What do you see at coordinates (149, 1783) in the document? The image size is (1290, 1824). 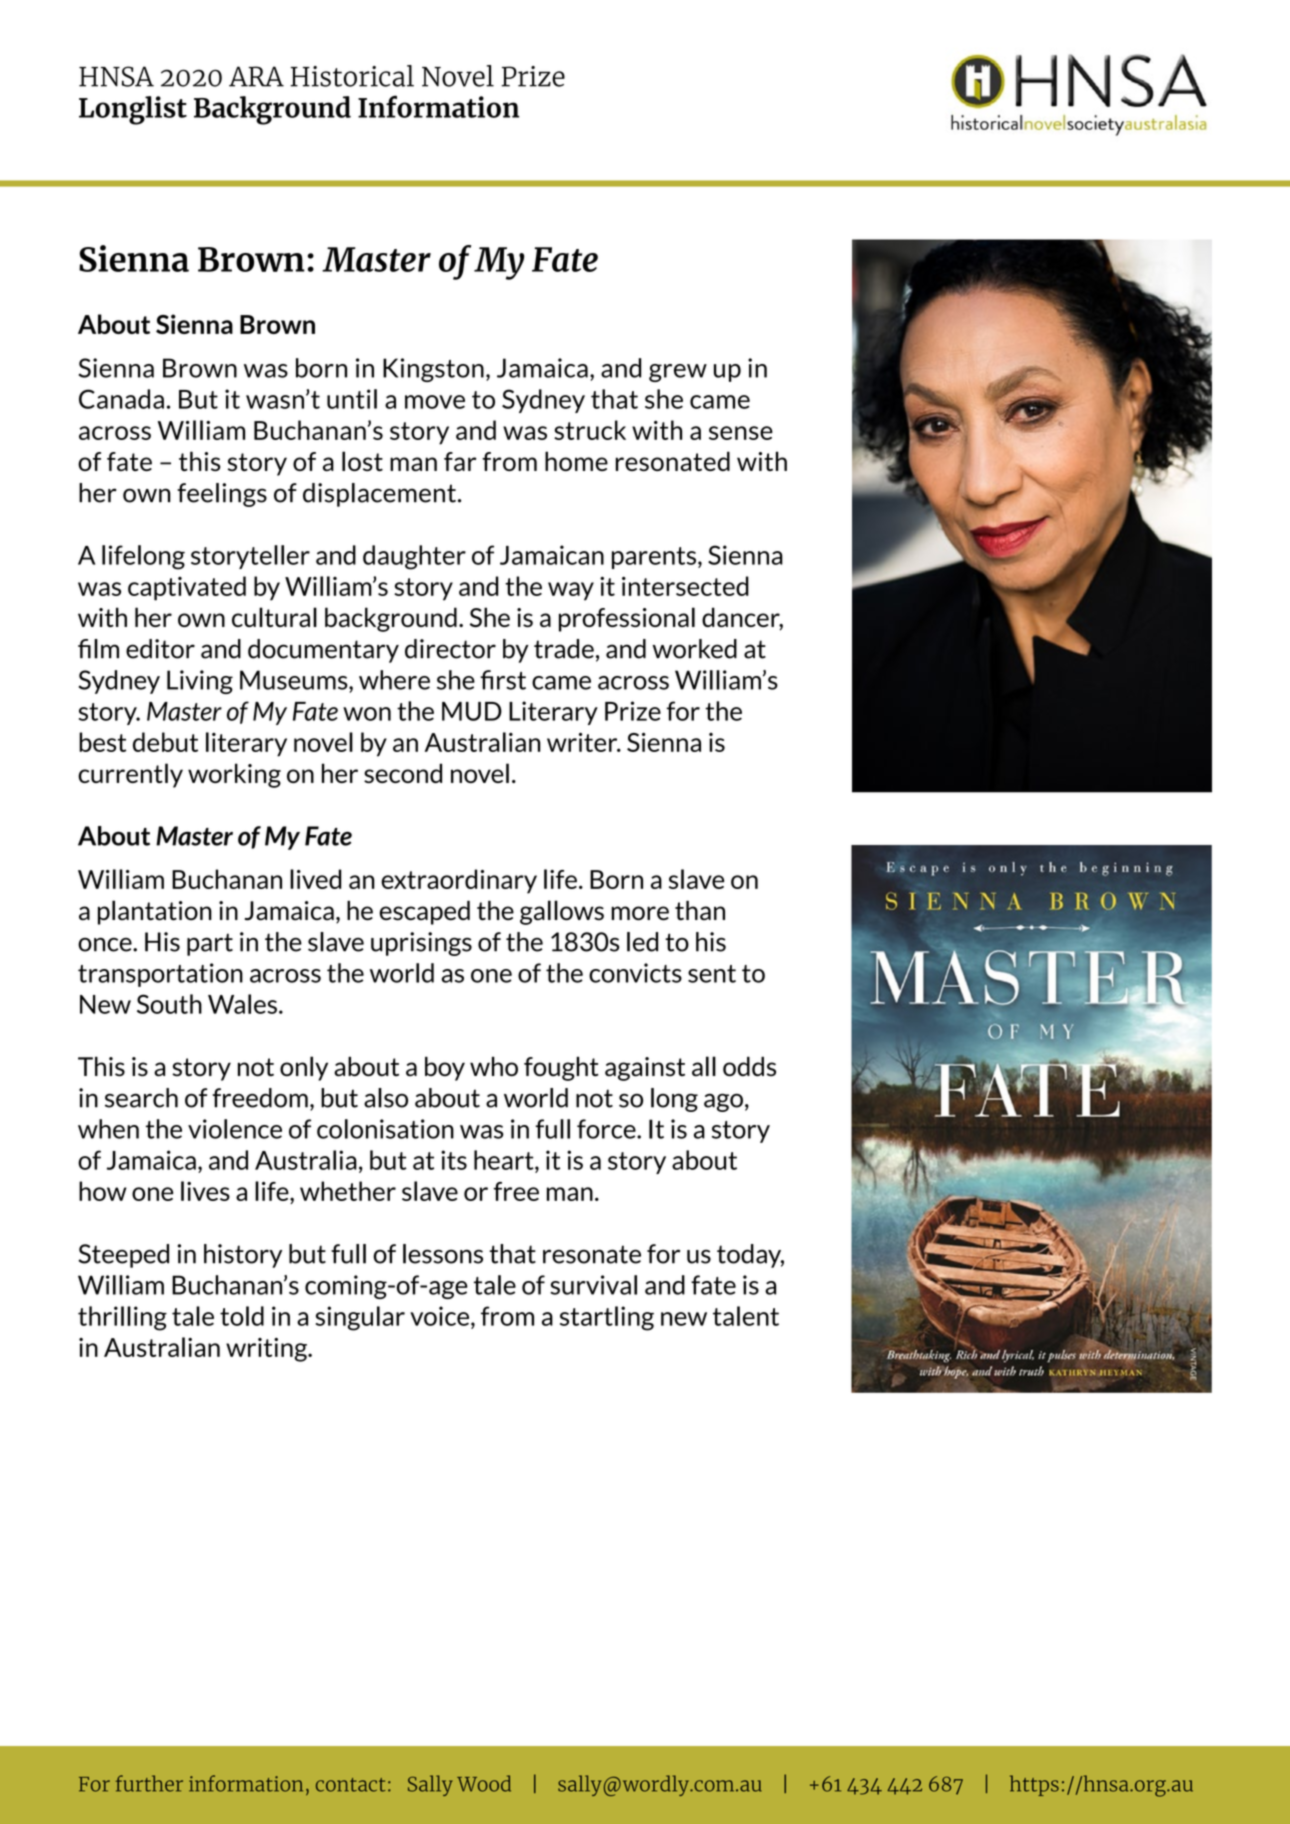 I see `further` at bounding box center [149, 1783].
